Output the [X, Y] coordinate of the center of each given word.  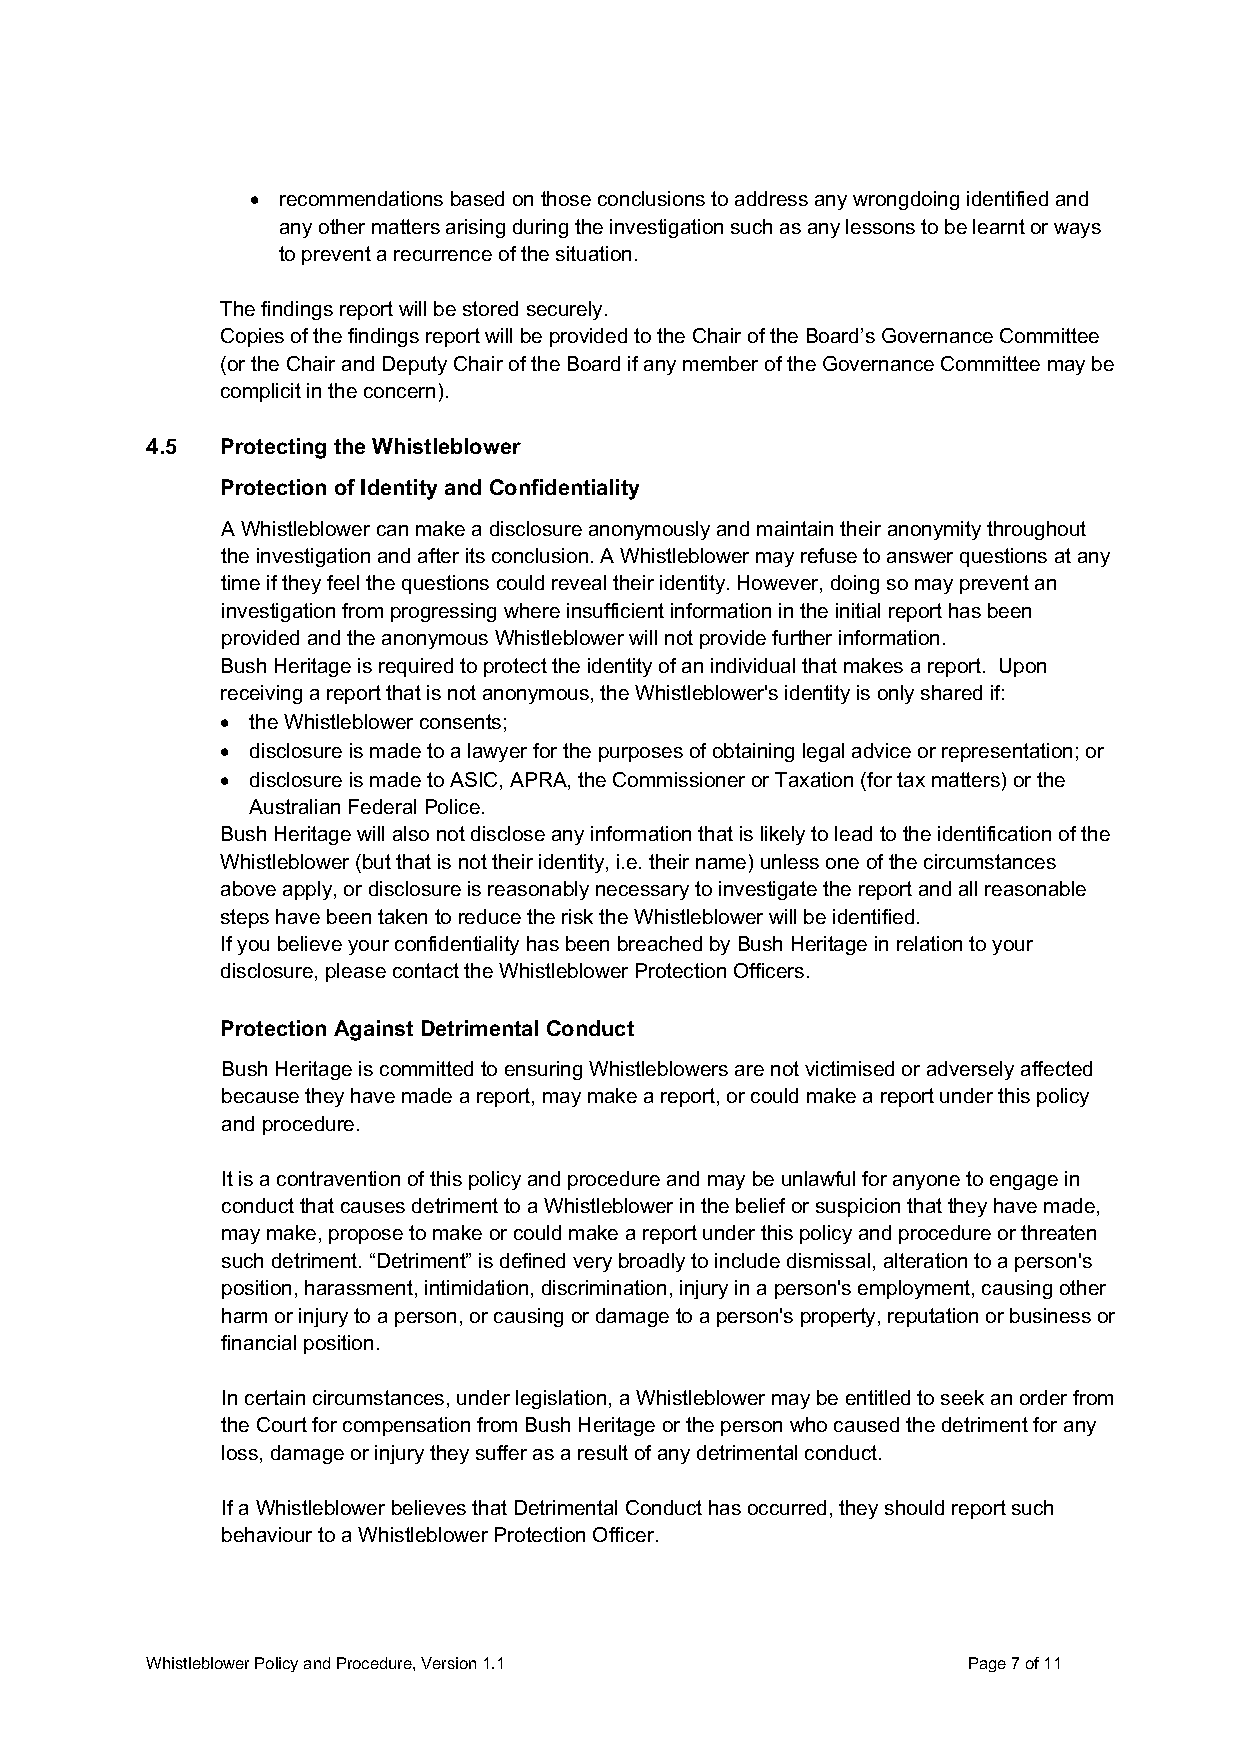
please [356, 972]
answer [920, 557]
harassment [360, 1289]
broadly [652, 1262]
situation [593, 253]
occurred [787, 1507]
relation [929, 943]
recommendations [361, 198]
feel [343, 582]
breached [660, 943]
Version [448, 1663]
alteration [925, 1260]
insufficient [615, 610]
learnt [999, 226]
